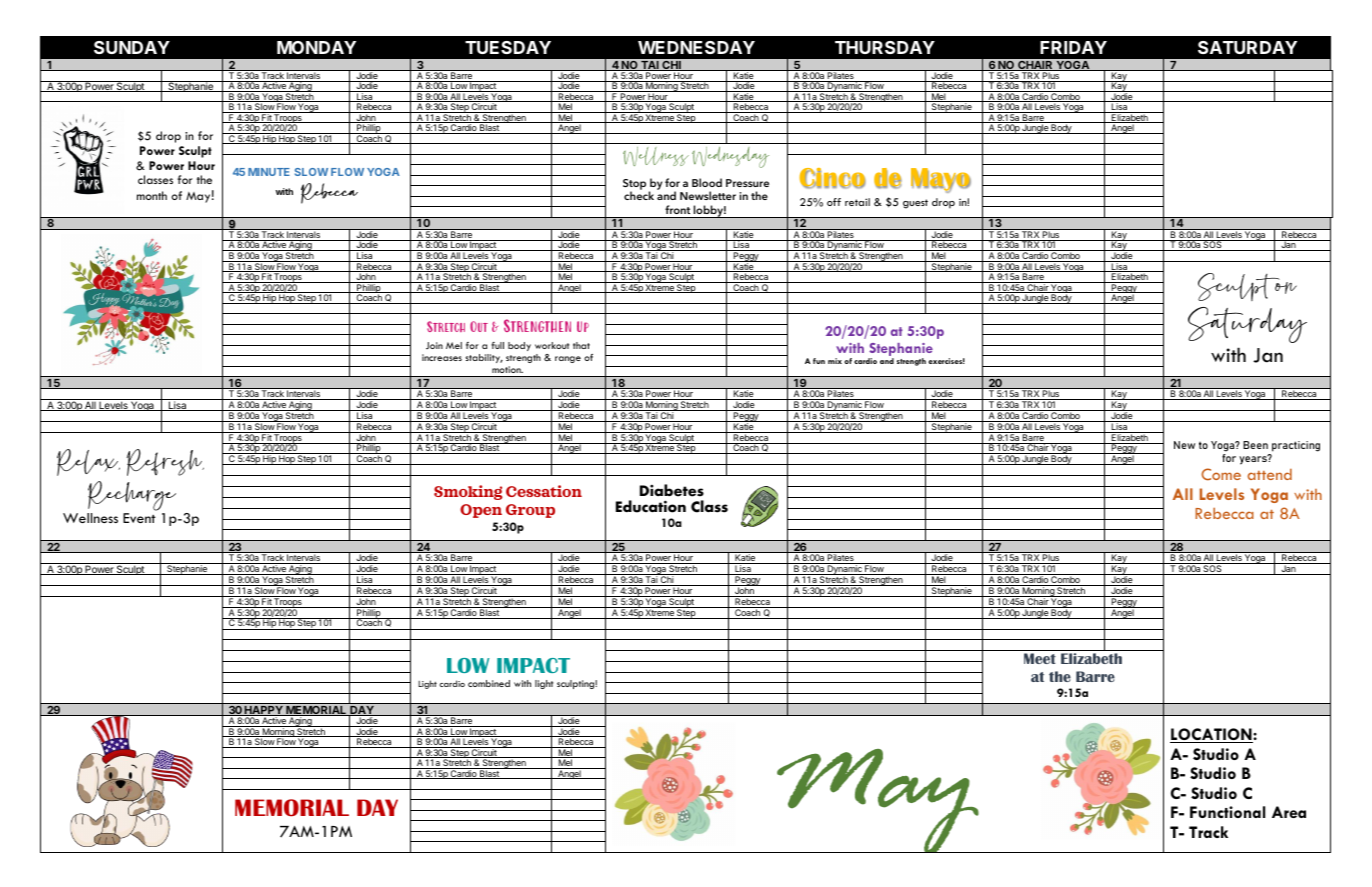 The height and width of the page is (887, 1372). What do you see at coordinates (835, 361) in the page?
I see `mix` at bounding box center [835, 361].
